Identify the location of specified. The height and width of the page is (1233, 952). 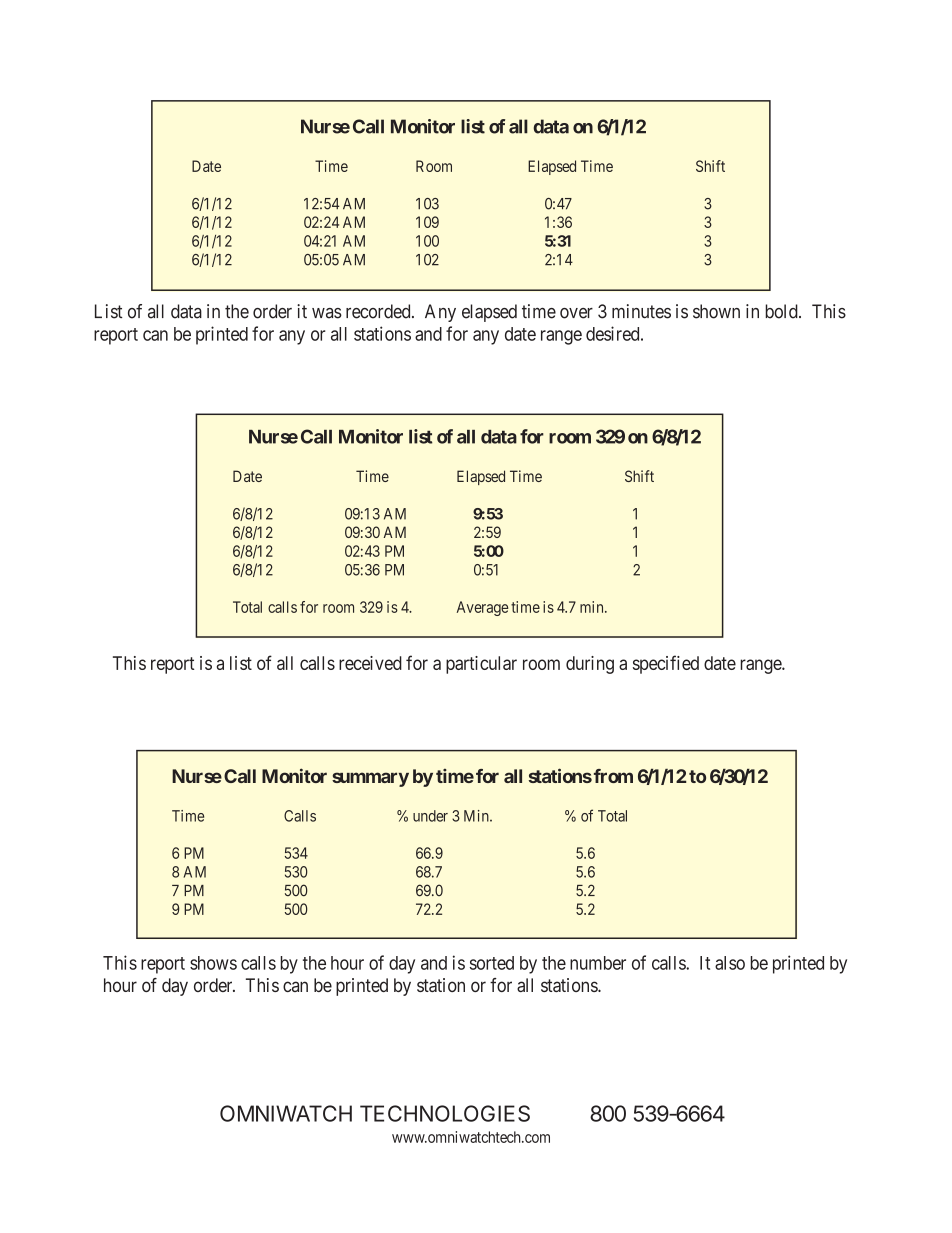
(666, 664).
